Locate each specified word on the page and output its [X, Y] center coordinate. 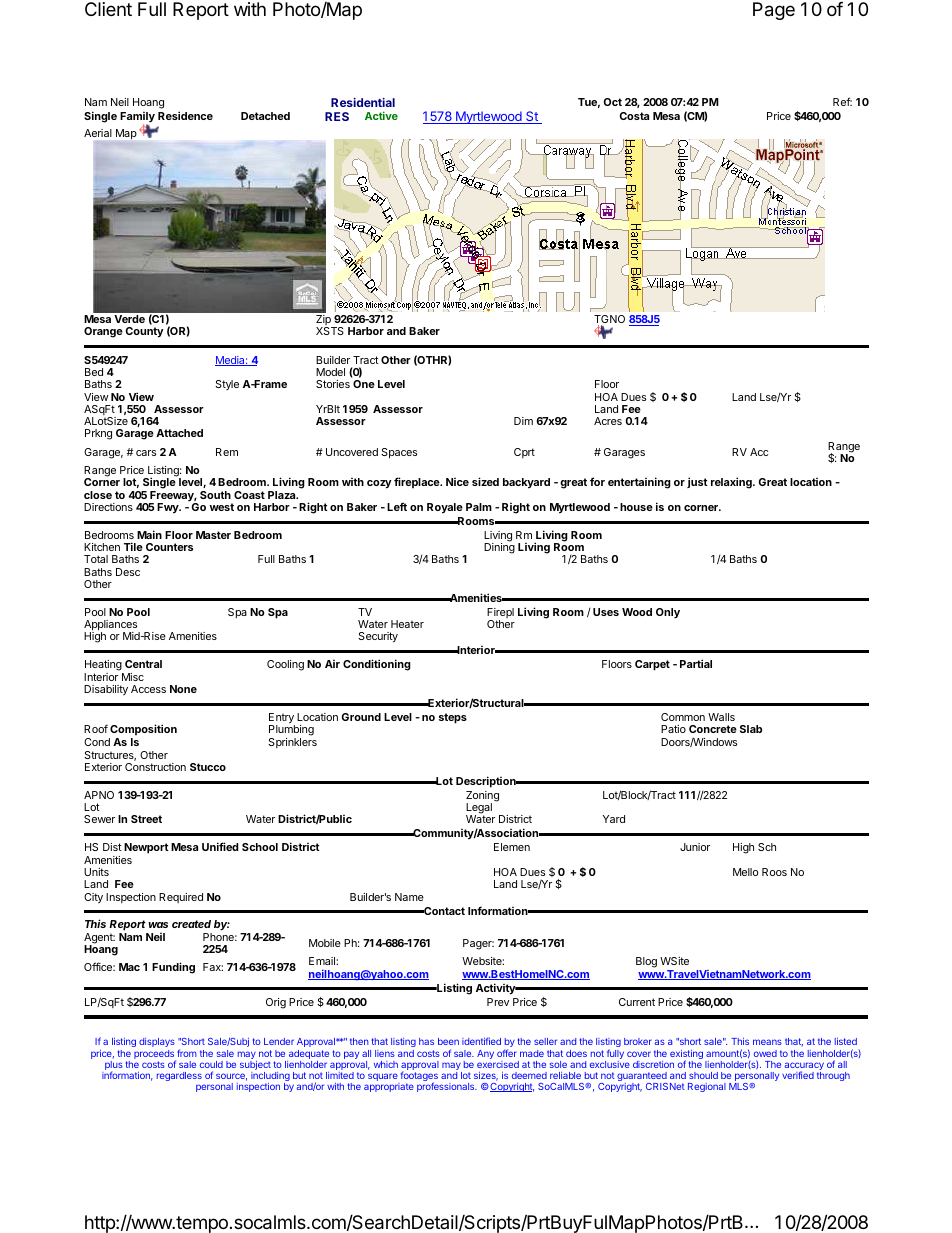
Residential [363, 102]
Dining [499, 547]
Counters [169, 547]
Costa [634, 116]
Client [108, 9]
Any [485, 1054]
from [187, 1053]
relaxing [732, 483]
